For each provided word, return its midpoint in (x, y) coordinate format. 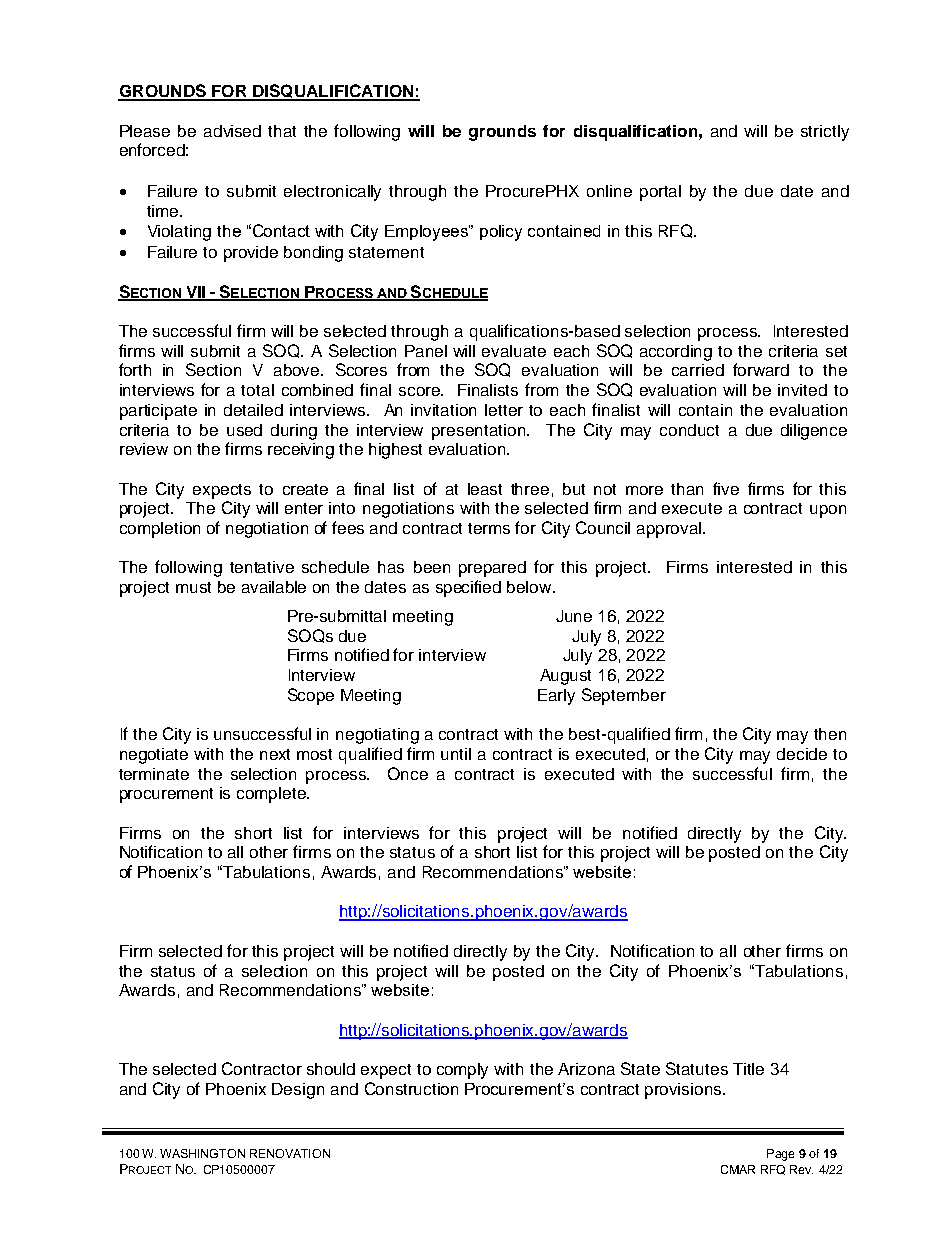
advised (232, 131)
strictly (825, 133)
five (726, 488)
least (485, 489)
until (456, 754)
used (244, 430)
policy (501, 233)
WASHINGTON (202, 1153)
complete (272, 795)
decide (802, 754)
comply (462, 1071)
